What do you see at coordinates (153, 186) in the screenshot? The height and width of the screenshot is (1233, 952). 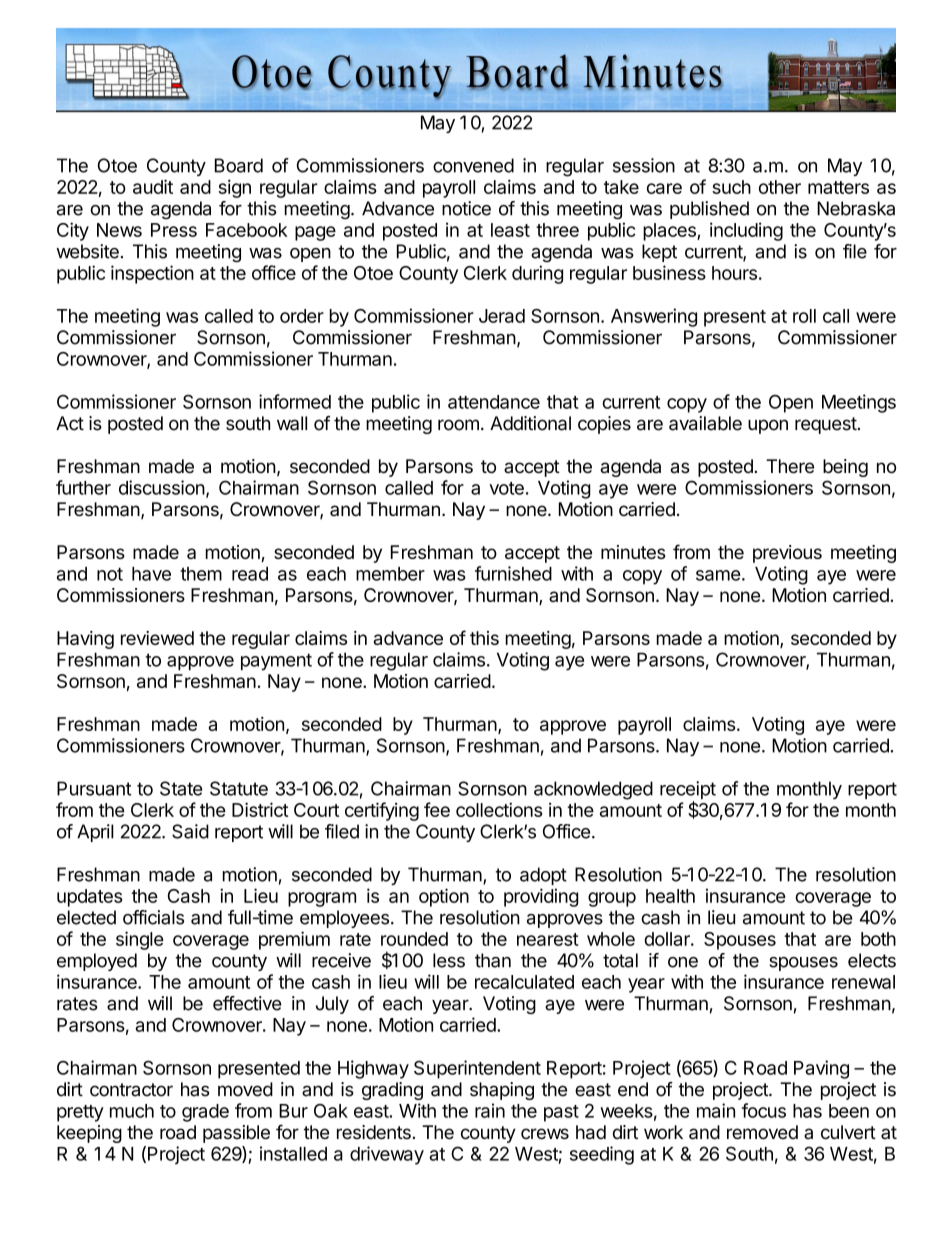 I see `audit` at bounding box center [153, 186].
